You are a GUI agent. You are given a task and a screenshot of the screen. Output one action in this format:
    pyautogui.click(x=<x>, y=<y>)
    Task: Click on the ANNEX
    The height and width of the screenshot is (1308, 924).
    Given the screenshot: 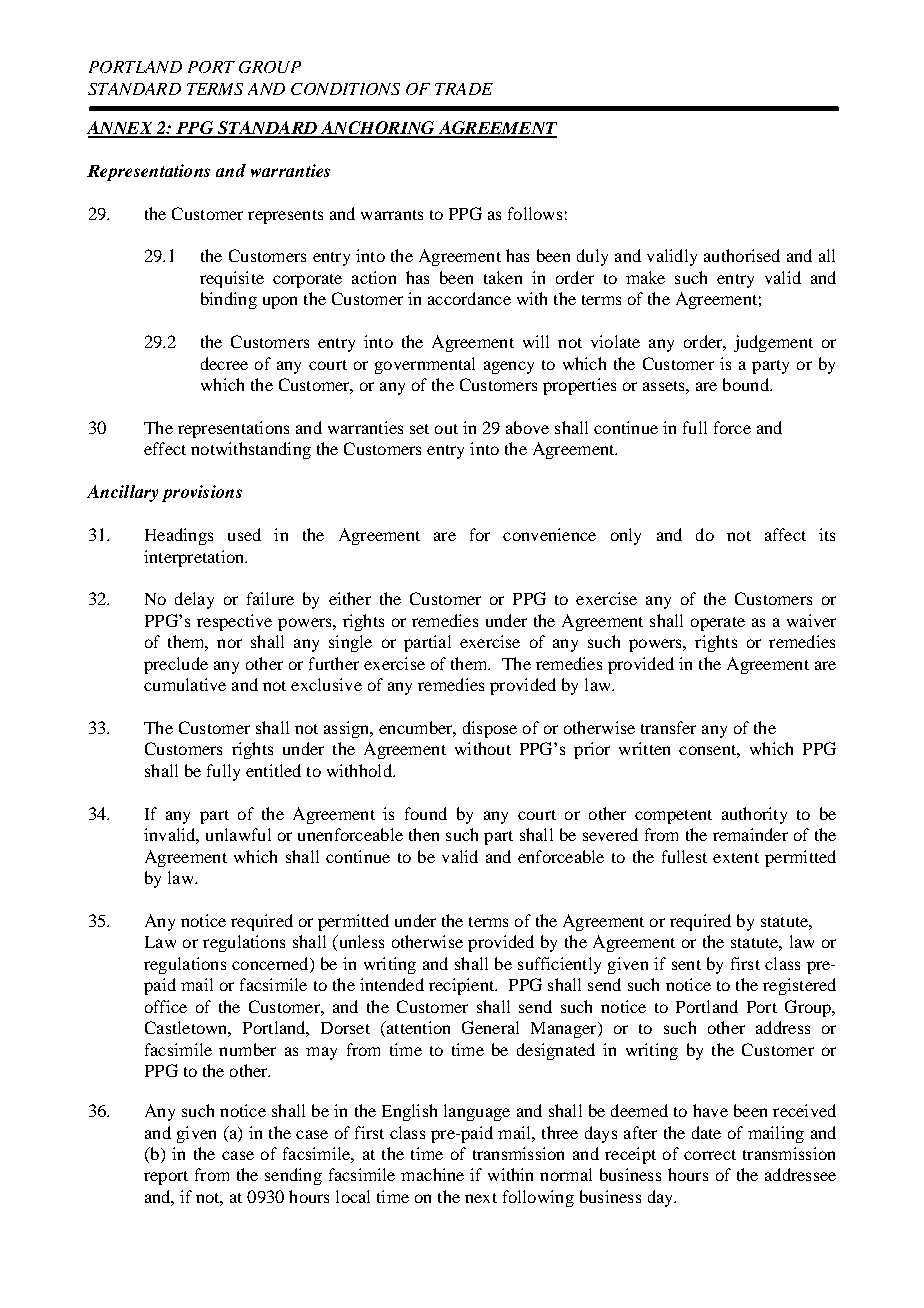 What is the action you would take?
    pyautogui.click(x=121, y=129)
